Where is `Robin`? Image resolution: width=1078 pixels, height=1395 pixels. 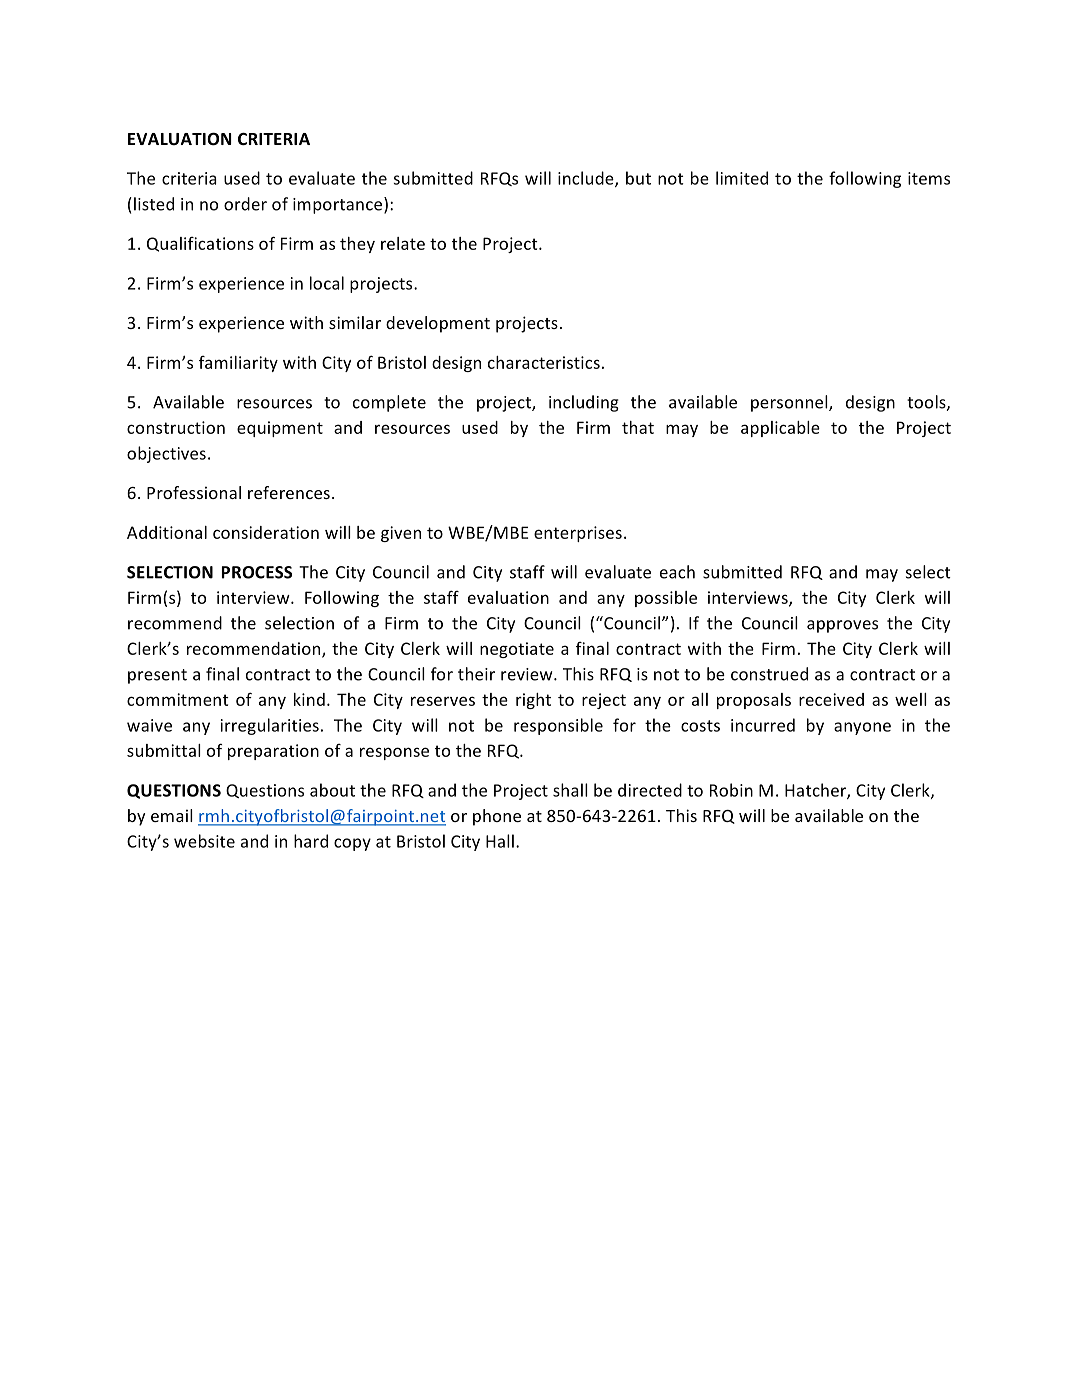
Robin is located at coordinates (731, 790).
